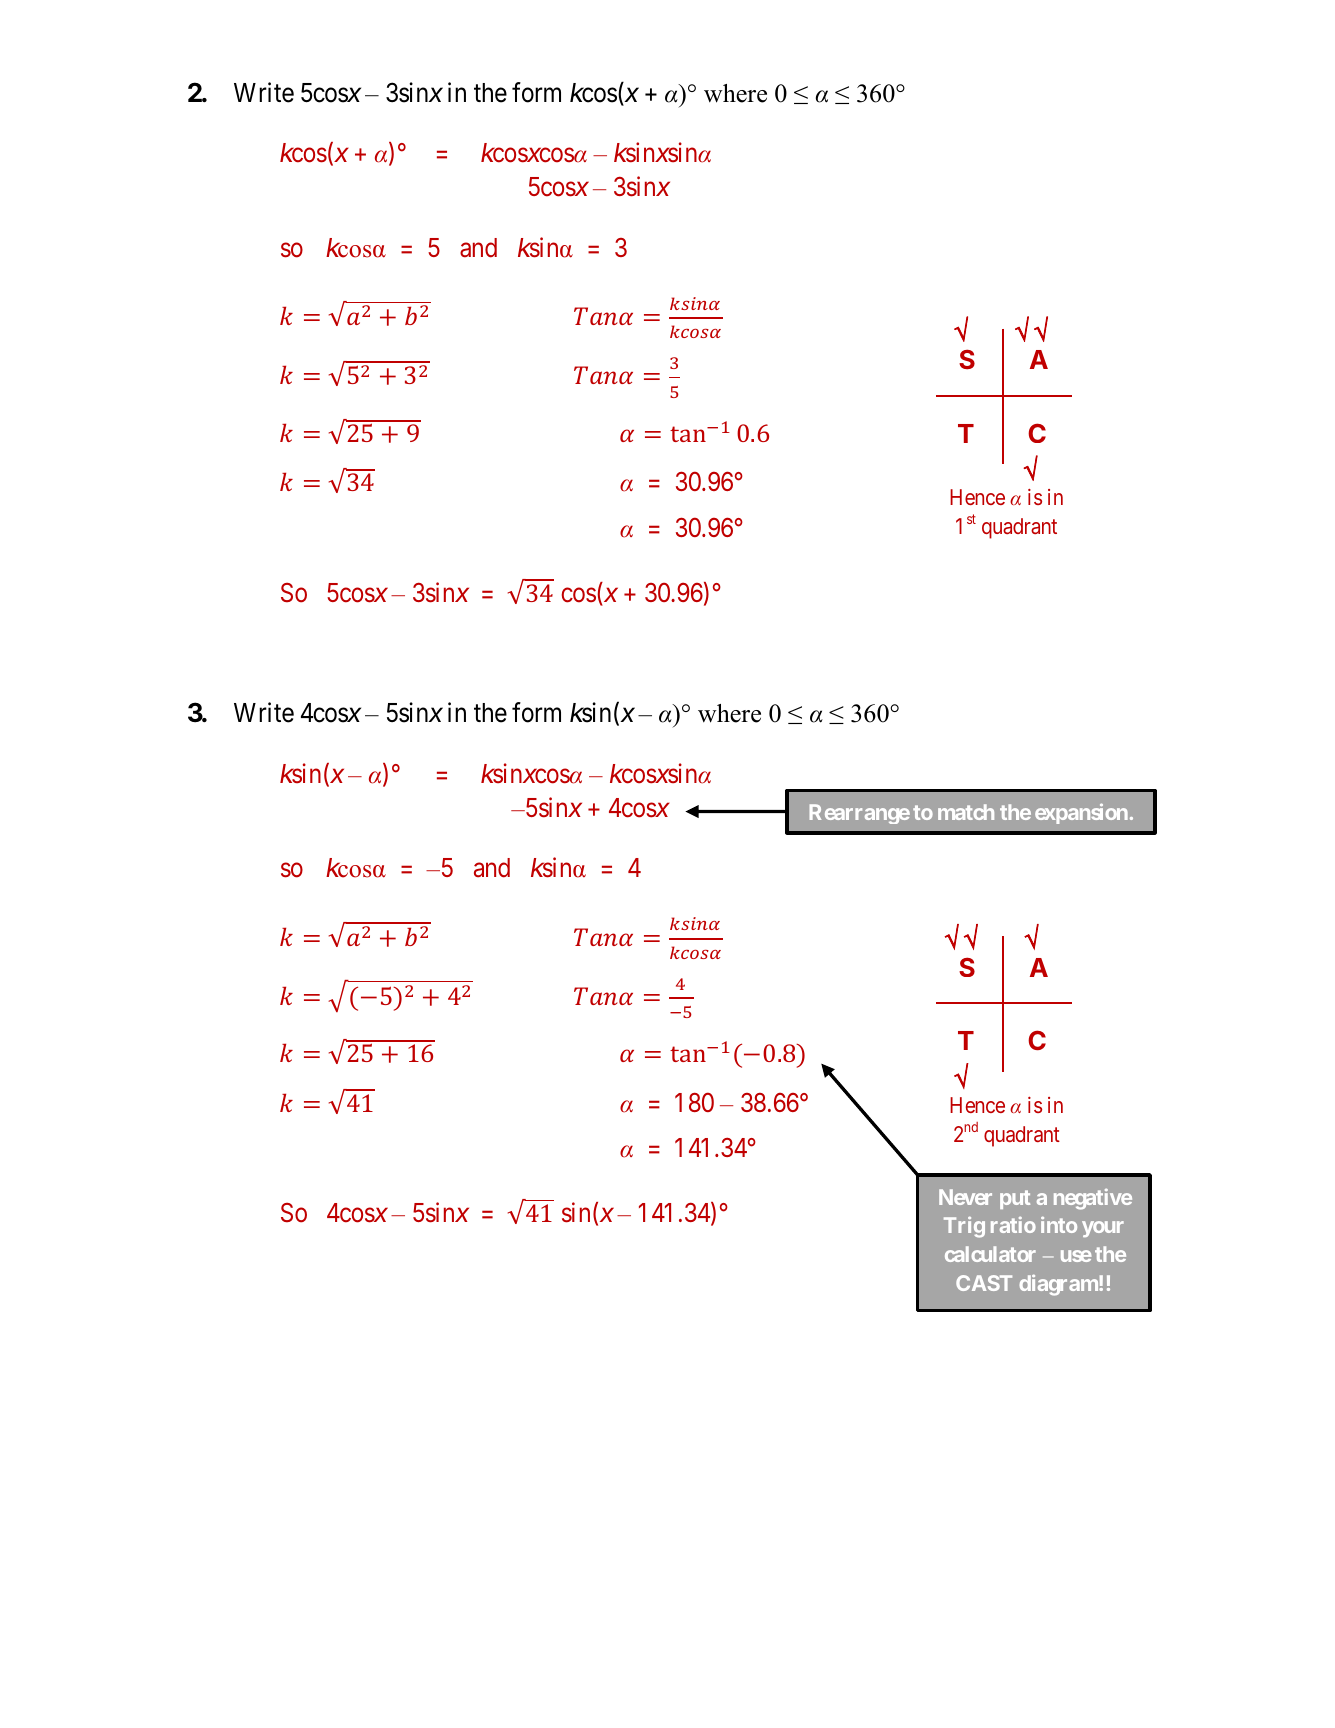 This page has height=1728, width=1335. Describe the element at coordinates (1059, 1285) in the page. I see `diagram` at that location.
